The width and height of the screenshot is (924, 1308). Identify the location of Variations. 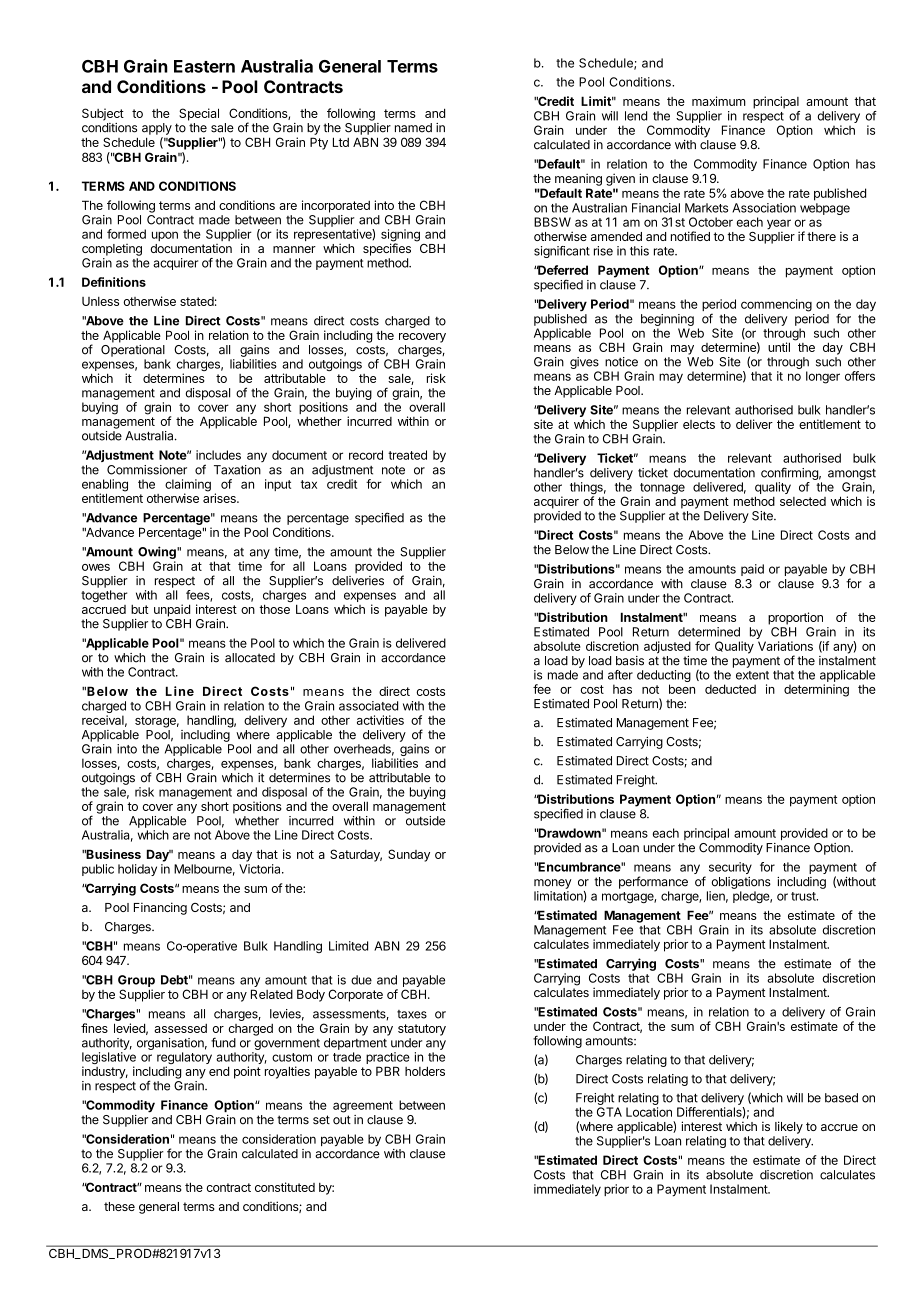
(785, 646).
